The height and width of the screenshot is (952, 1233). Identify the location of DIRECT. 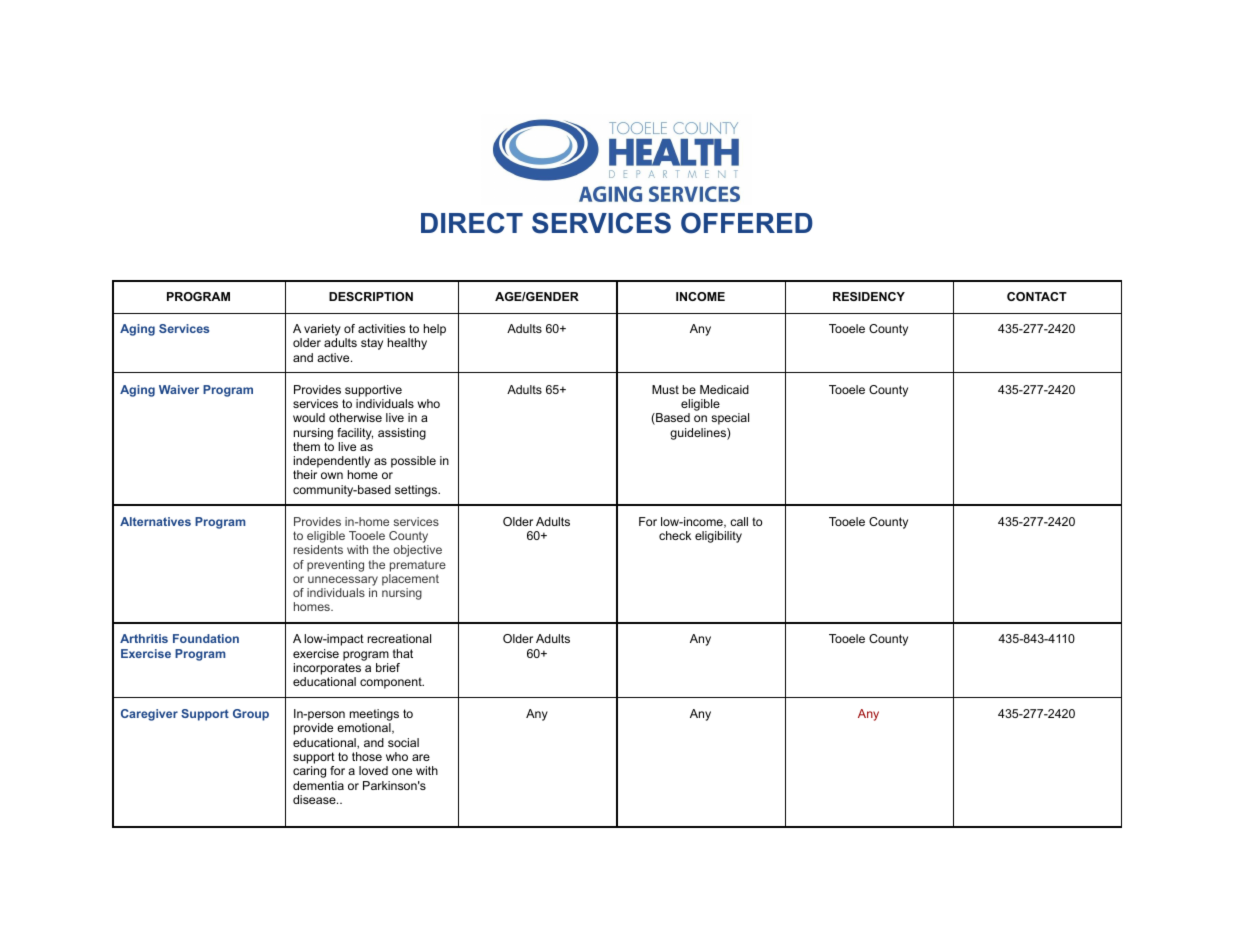
(472, 223).
